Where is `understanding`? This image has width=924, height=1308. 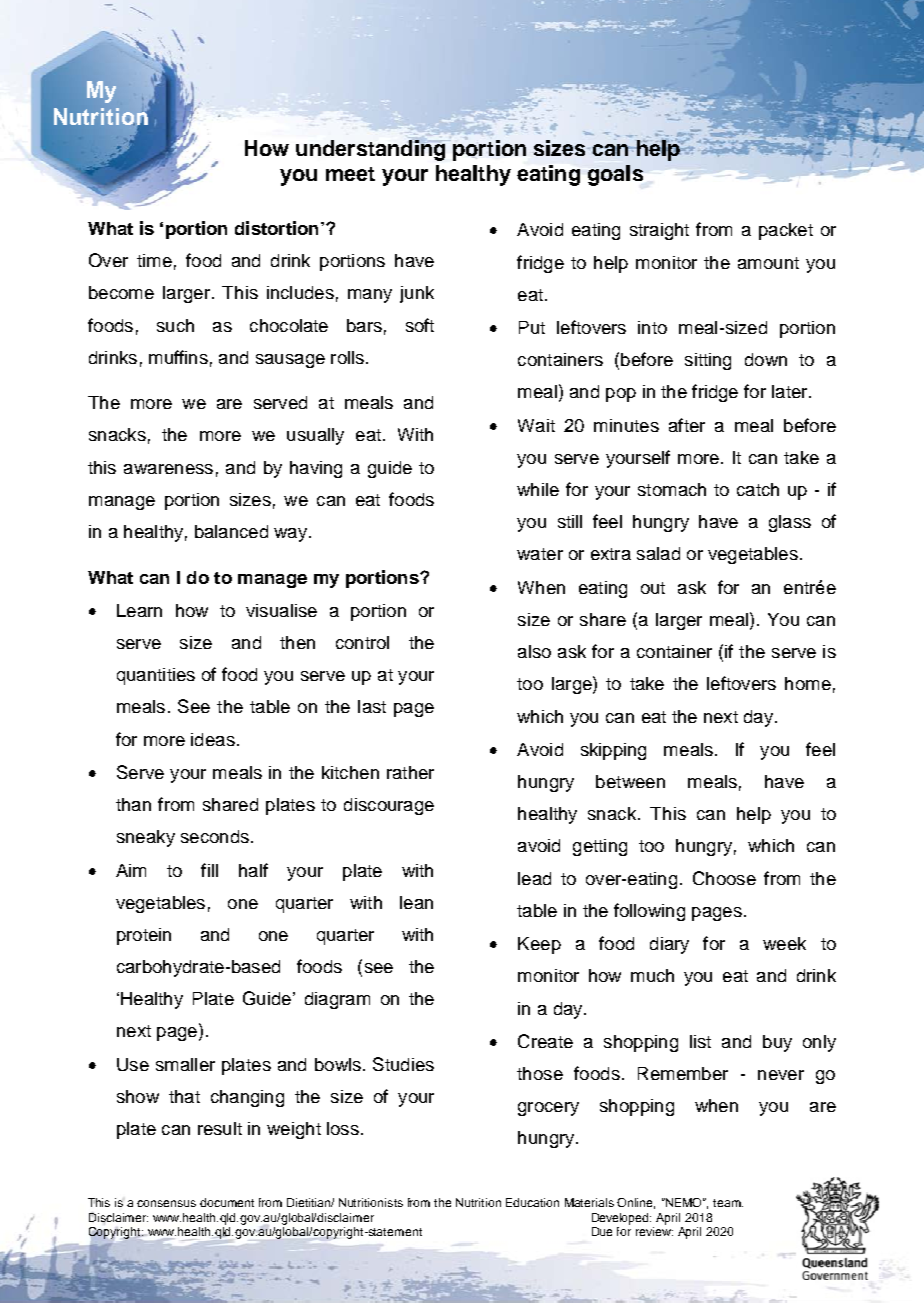
understanding is located at coordinates (371, 149).
